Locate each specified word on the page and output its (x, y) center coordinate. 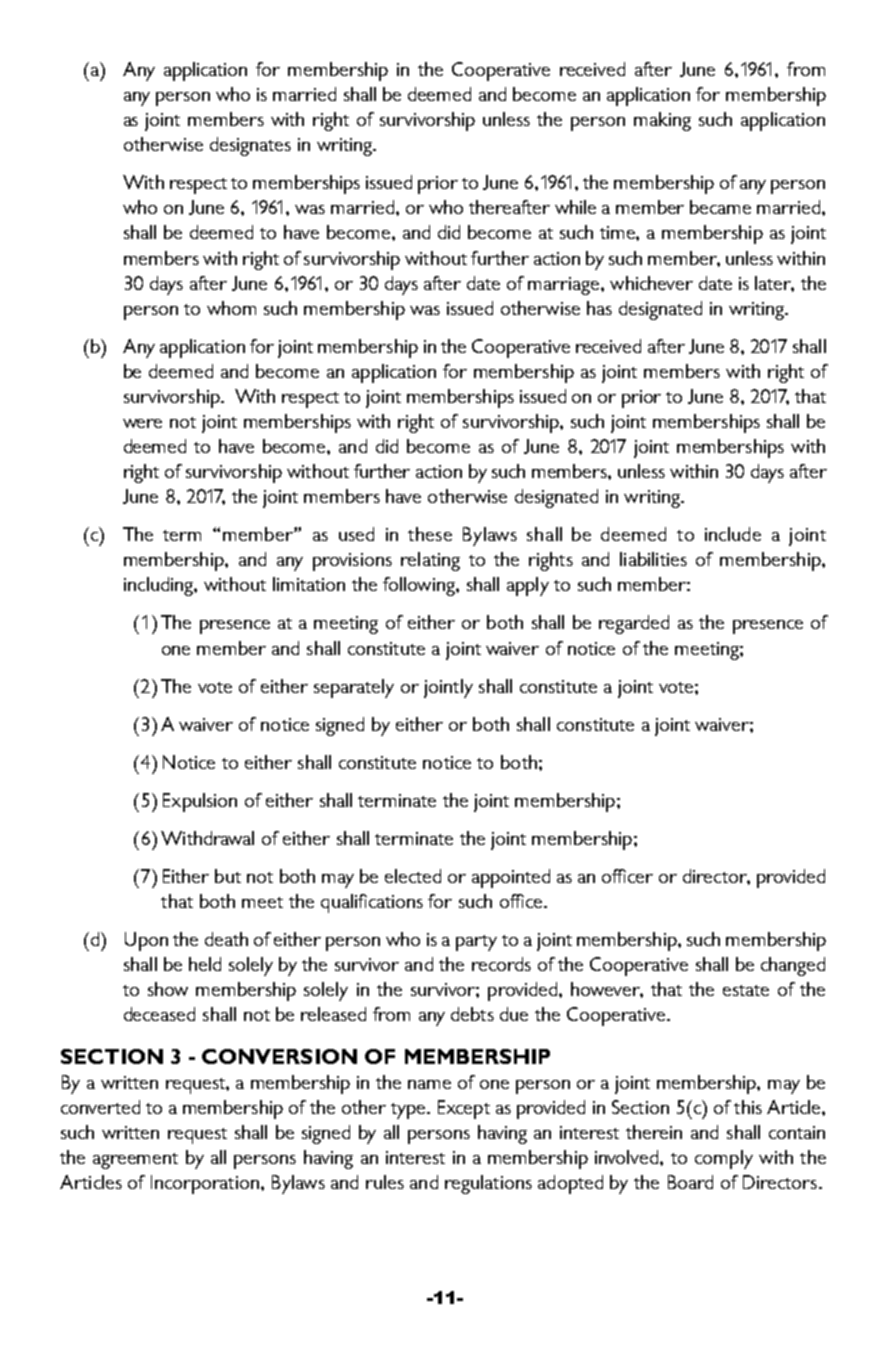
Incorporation (205, 1184)
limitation (309, 584)
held (205, 964)
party (476, 943)
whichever (651, 283)
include (733, 534)
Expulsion (200, 802)
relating (430, 561)
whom (231, 308)
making (662, 121)
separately (354, 688)
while (575, 207)
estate (746, 990)
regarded (634, 624)
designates (250, 146)
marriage (565, 286)
